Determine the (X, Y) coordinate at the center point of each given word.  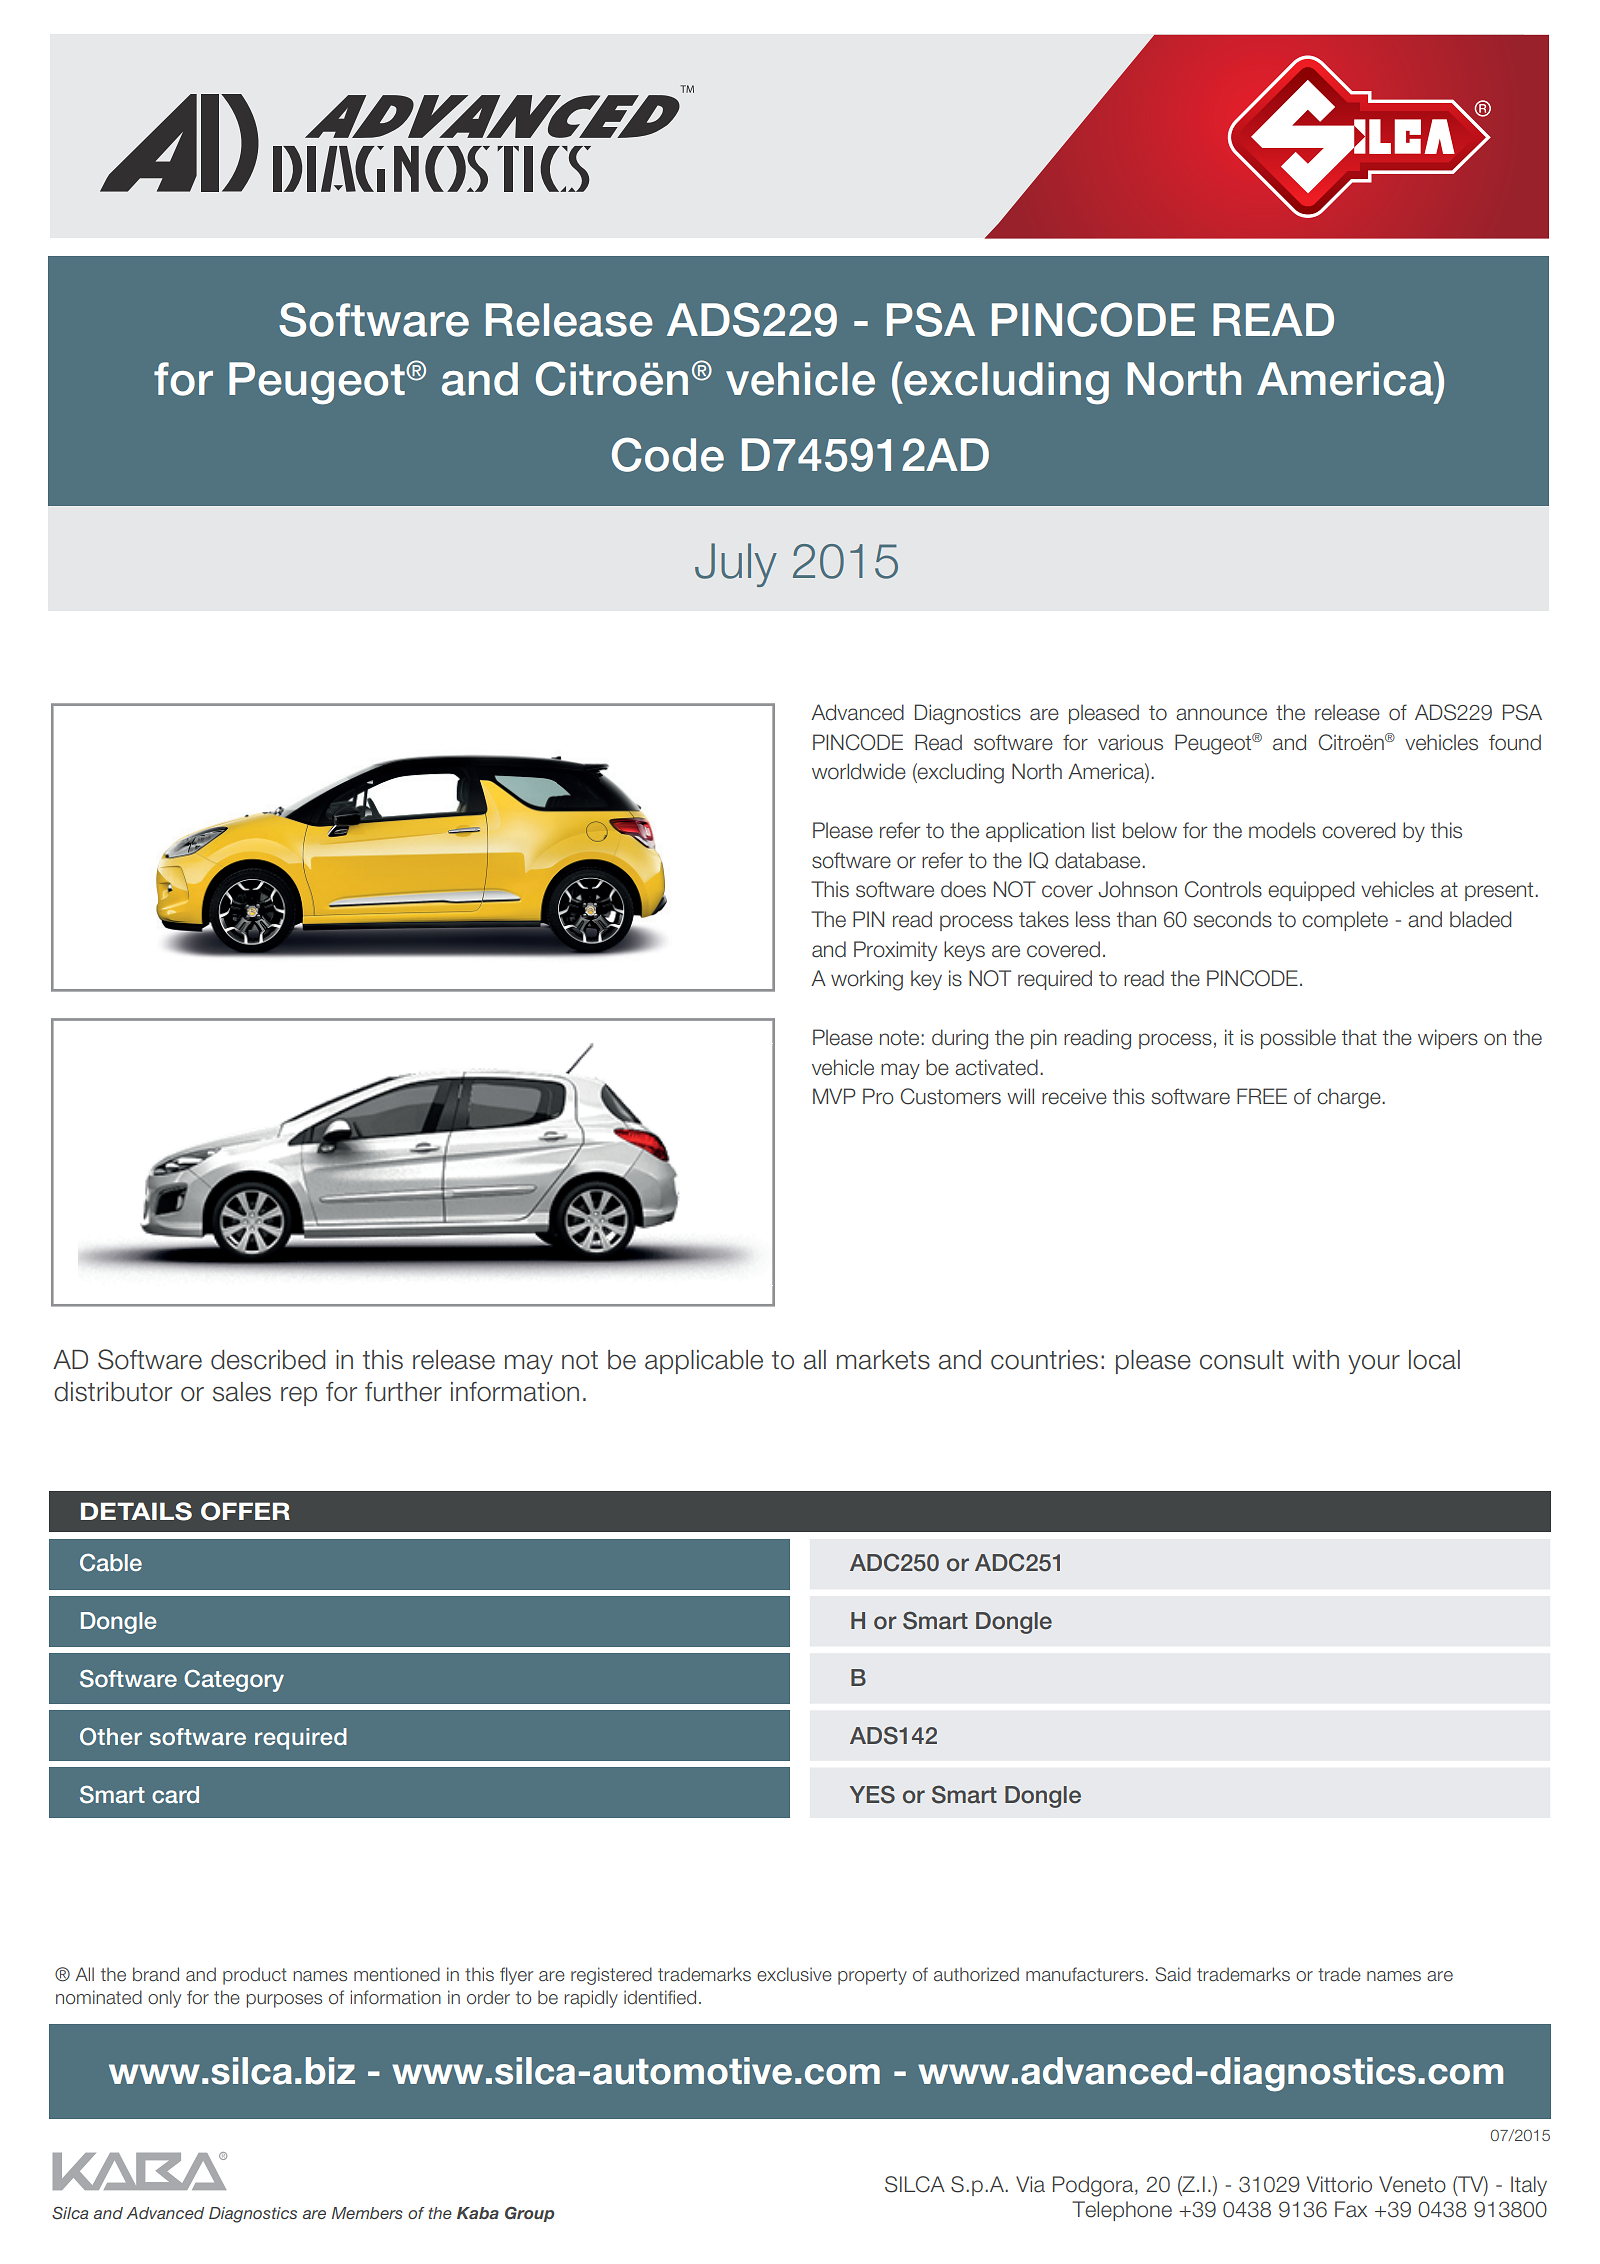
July (736, 565)
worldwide (859, 771)
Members (367, 2213)
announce (1221, 714)
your (1374, 1364)
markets (883, 1360)
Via (1030, 2184)
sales (242, 1392)
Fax (1351, 2209)
